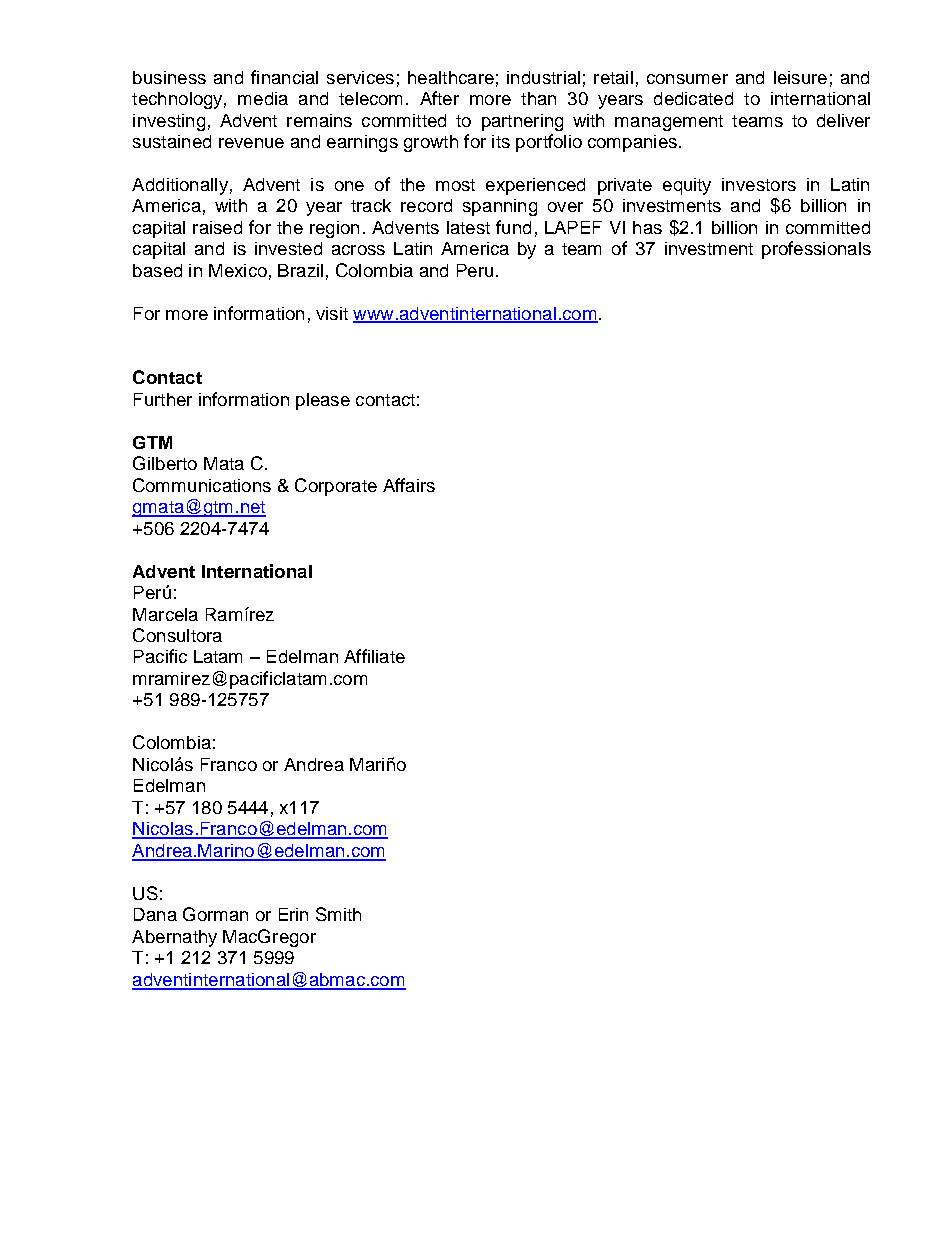  Describe the element at coordinates (800, 77) in the screenshot. I see `leisure` at that location.
